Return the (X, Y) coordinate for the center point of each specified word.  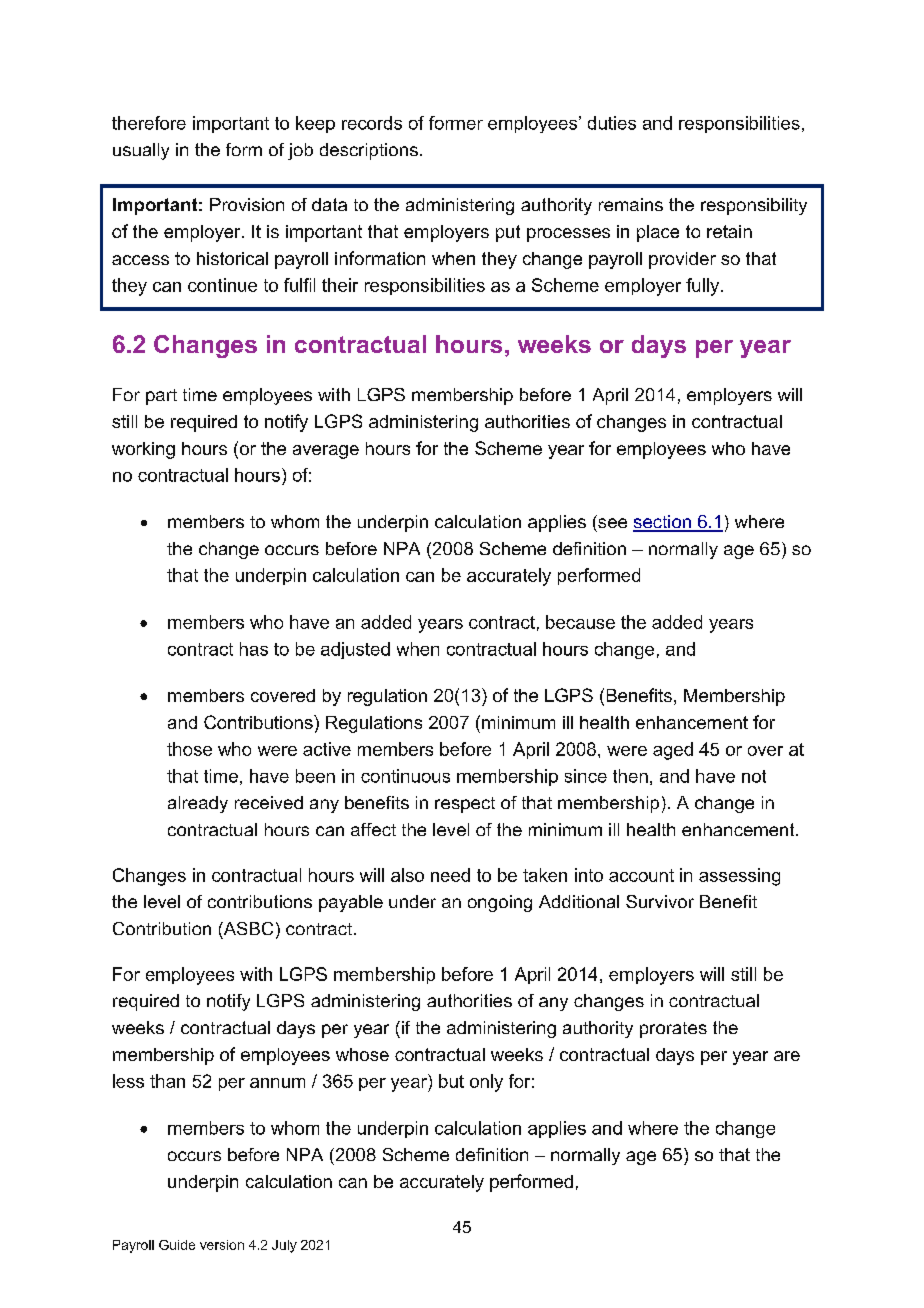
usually (141, 151)
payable (351, 903)
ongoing (500, 903)
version (222, 1245)
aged (673, 751)
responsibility (754, 206)
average (326, 452)
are (787, 1056)
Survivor (660, 901)
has (254, 649)
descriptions (369, 151)
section (663, 523)
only (486, 1083)
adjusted (355, 650)
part (161, 397)
